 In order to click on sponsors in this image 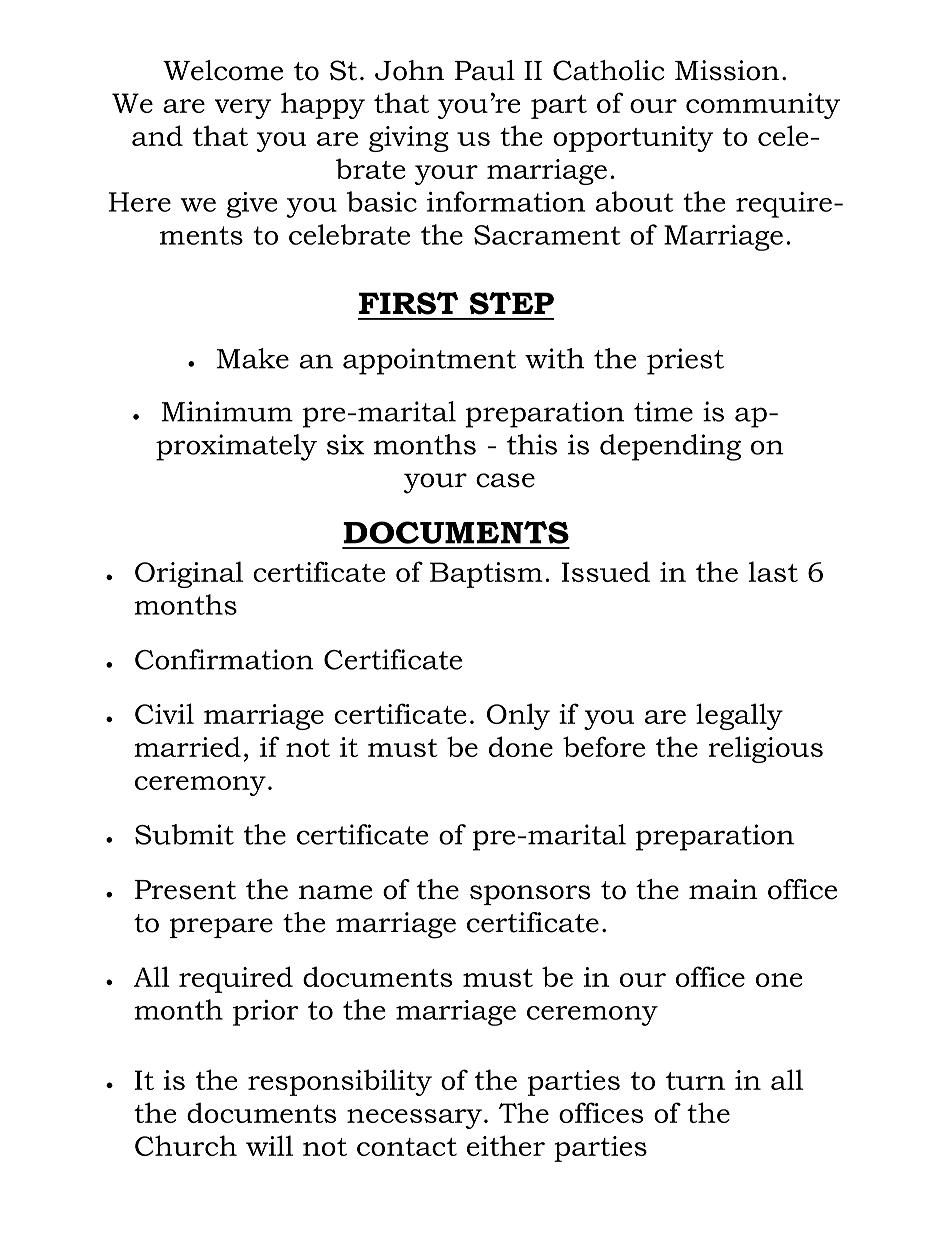, I will do `click(530, 895)`.
